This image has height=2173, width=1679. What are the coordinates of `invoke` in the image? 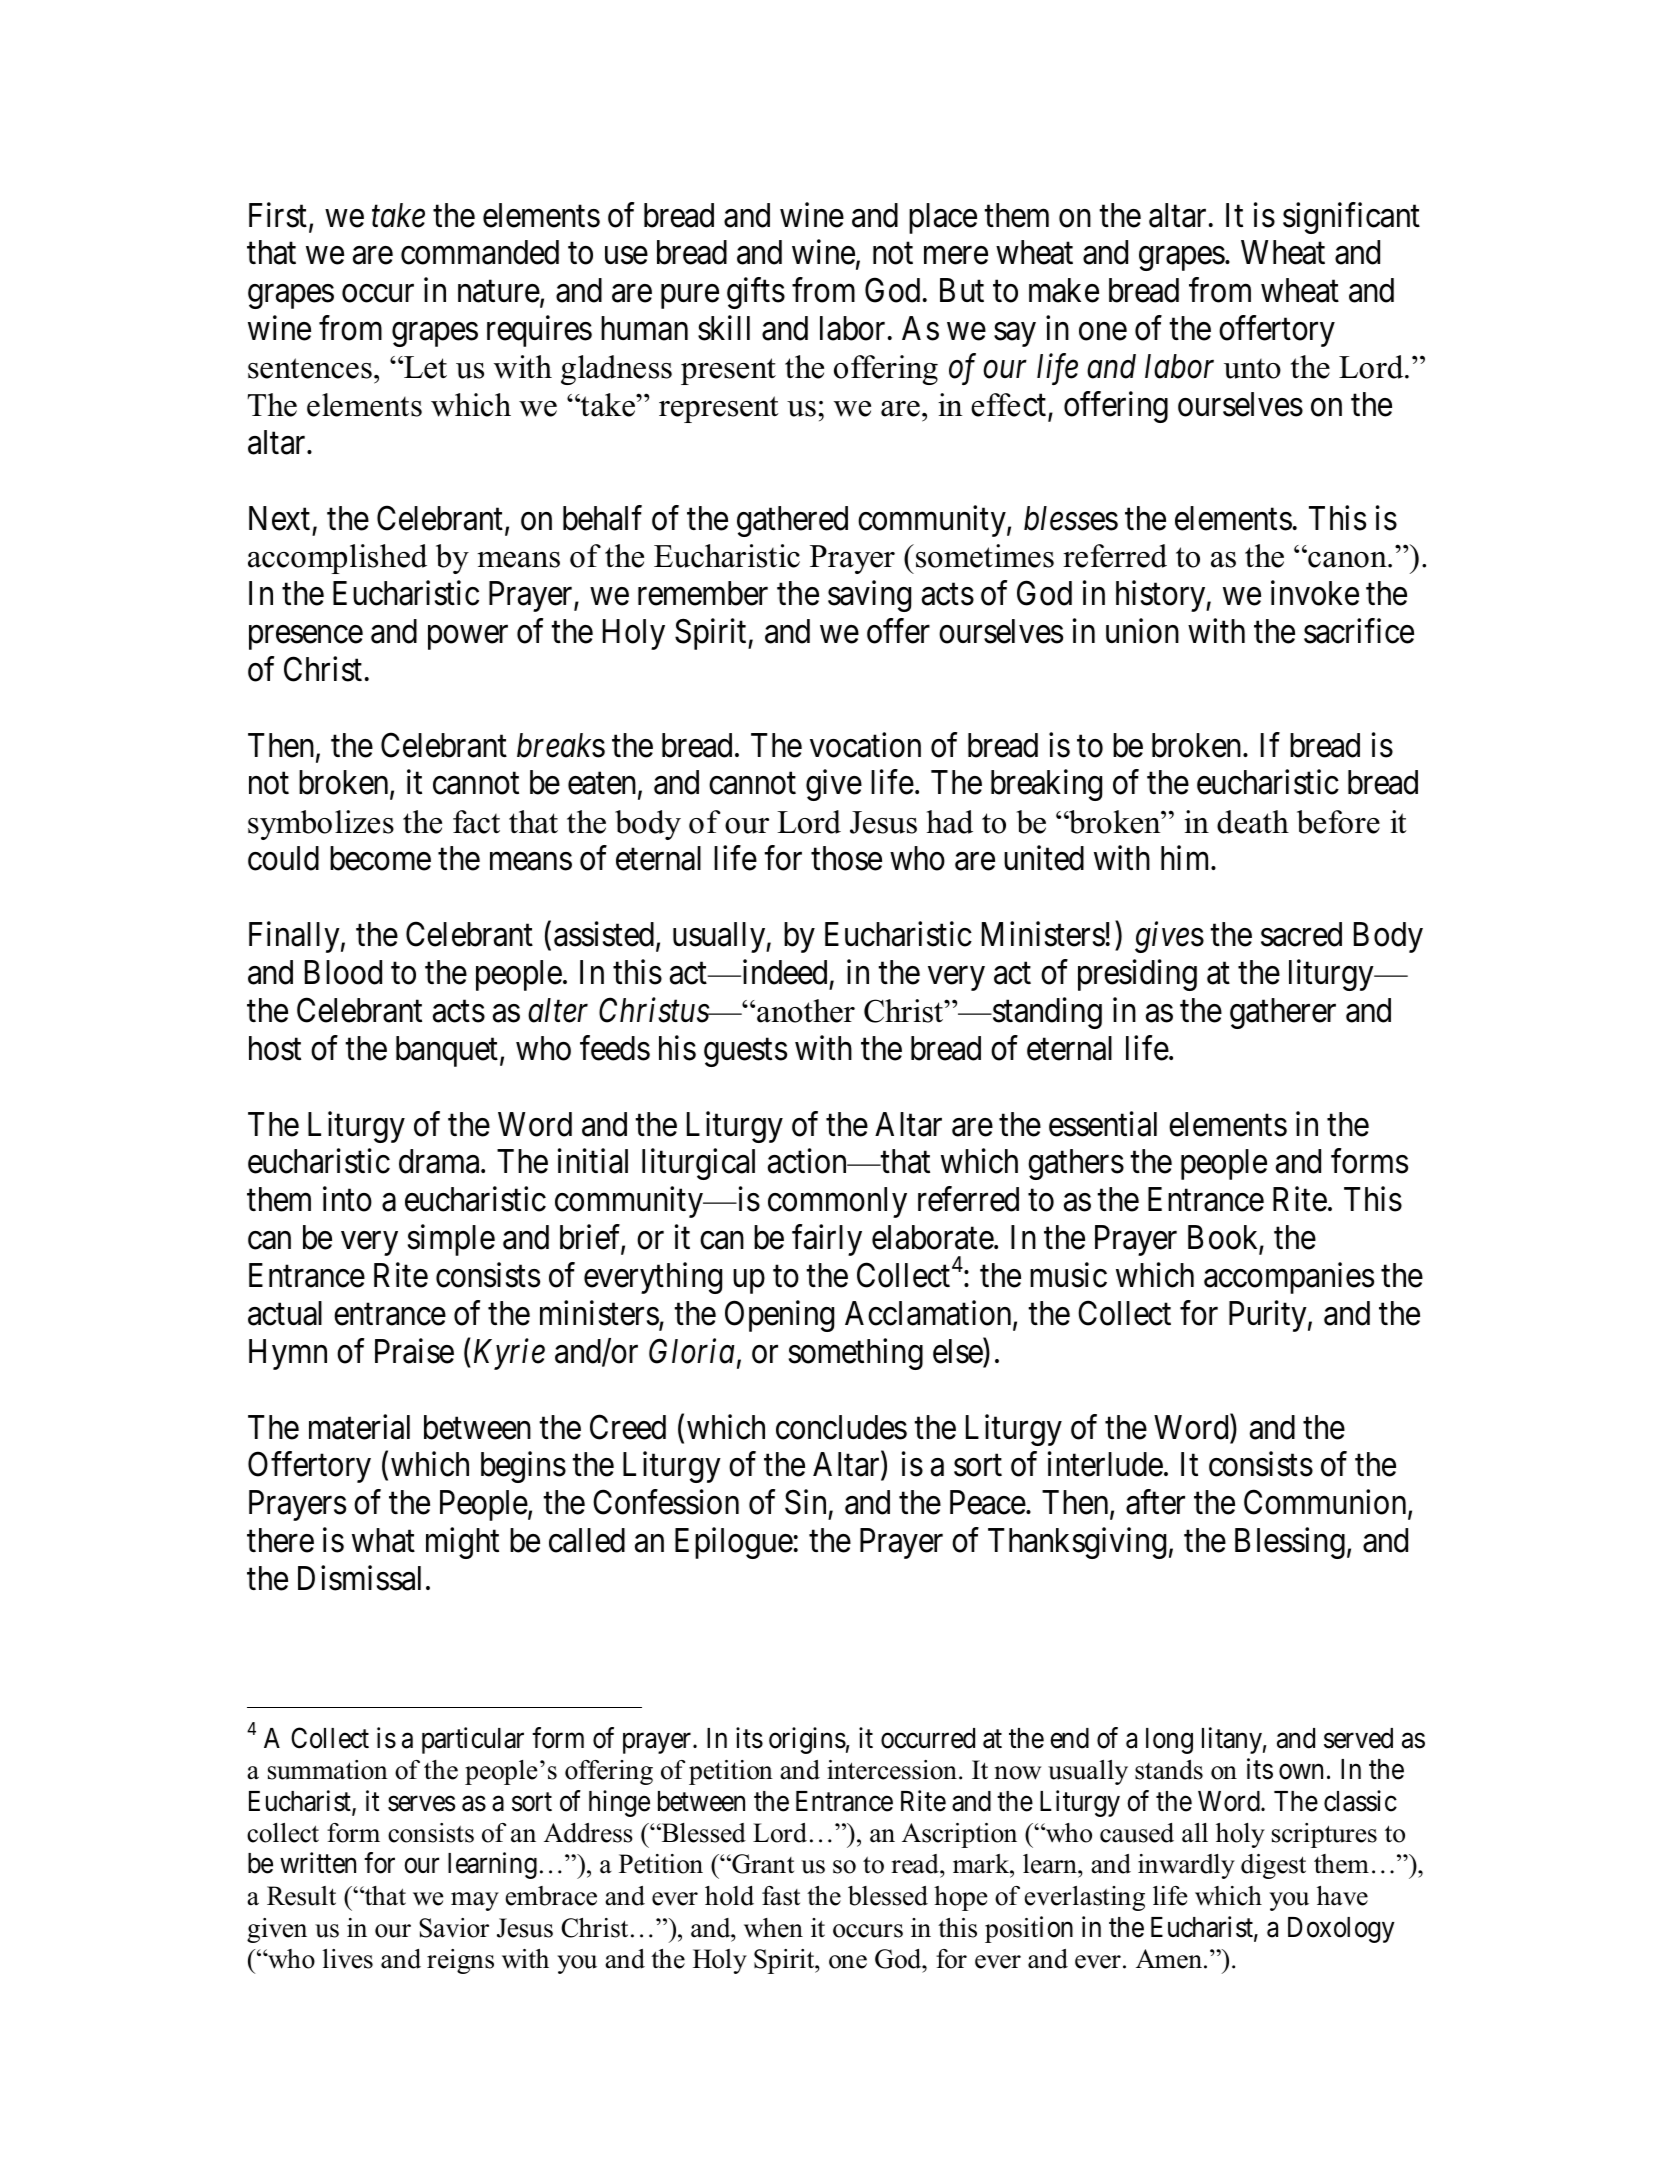 It's located at (1315, 593).
